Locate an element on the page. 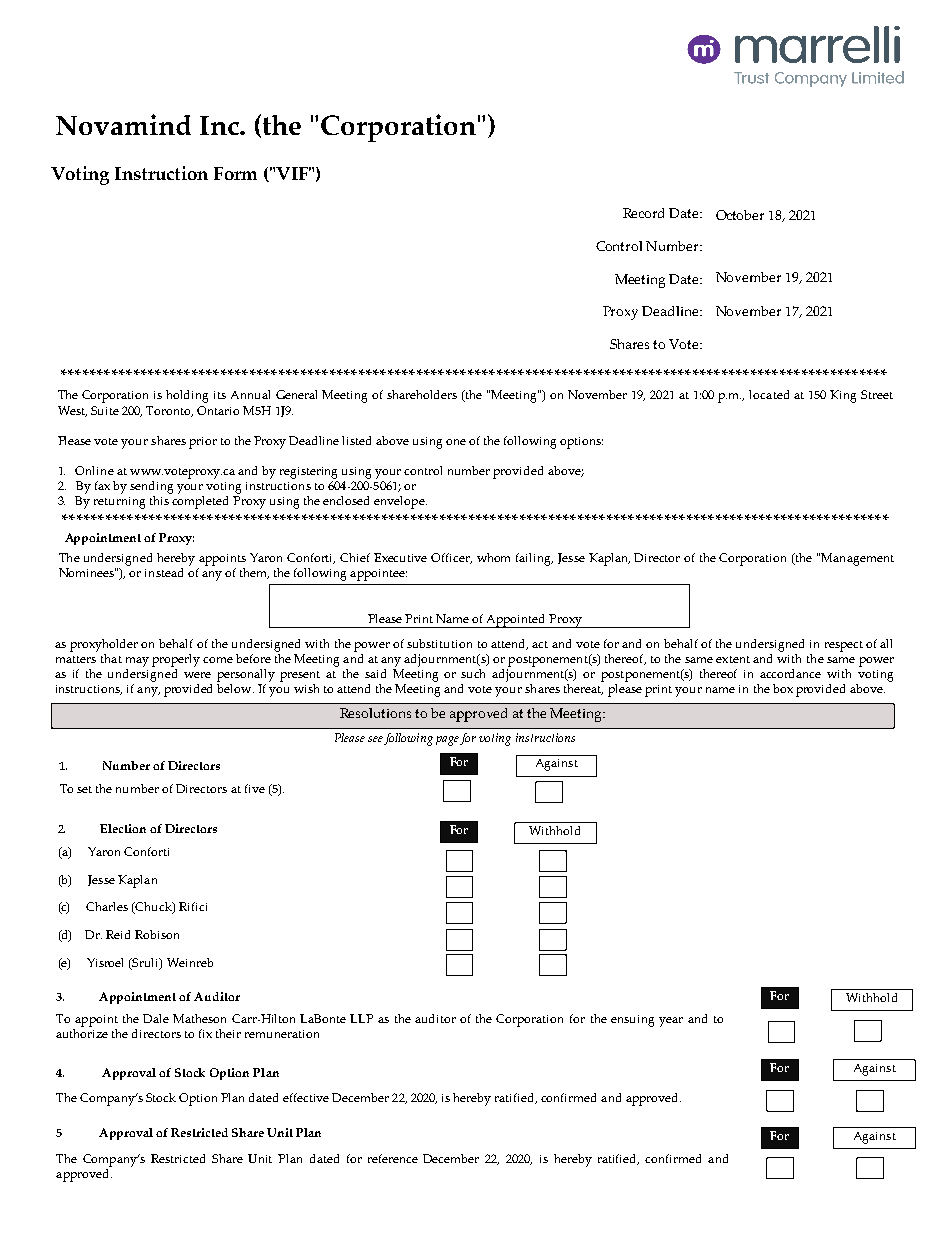  Inc is located at coordinates (220, 125).
